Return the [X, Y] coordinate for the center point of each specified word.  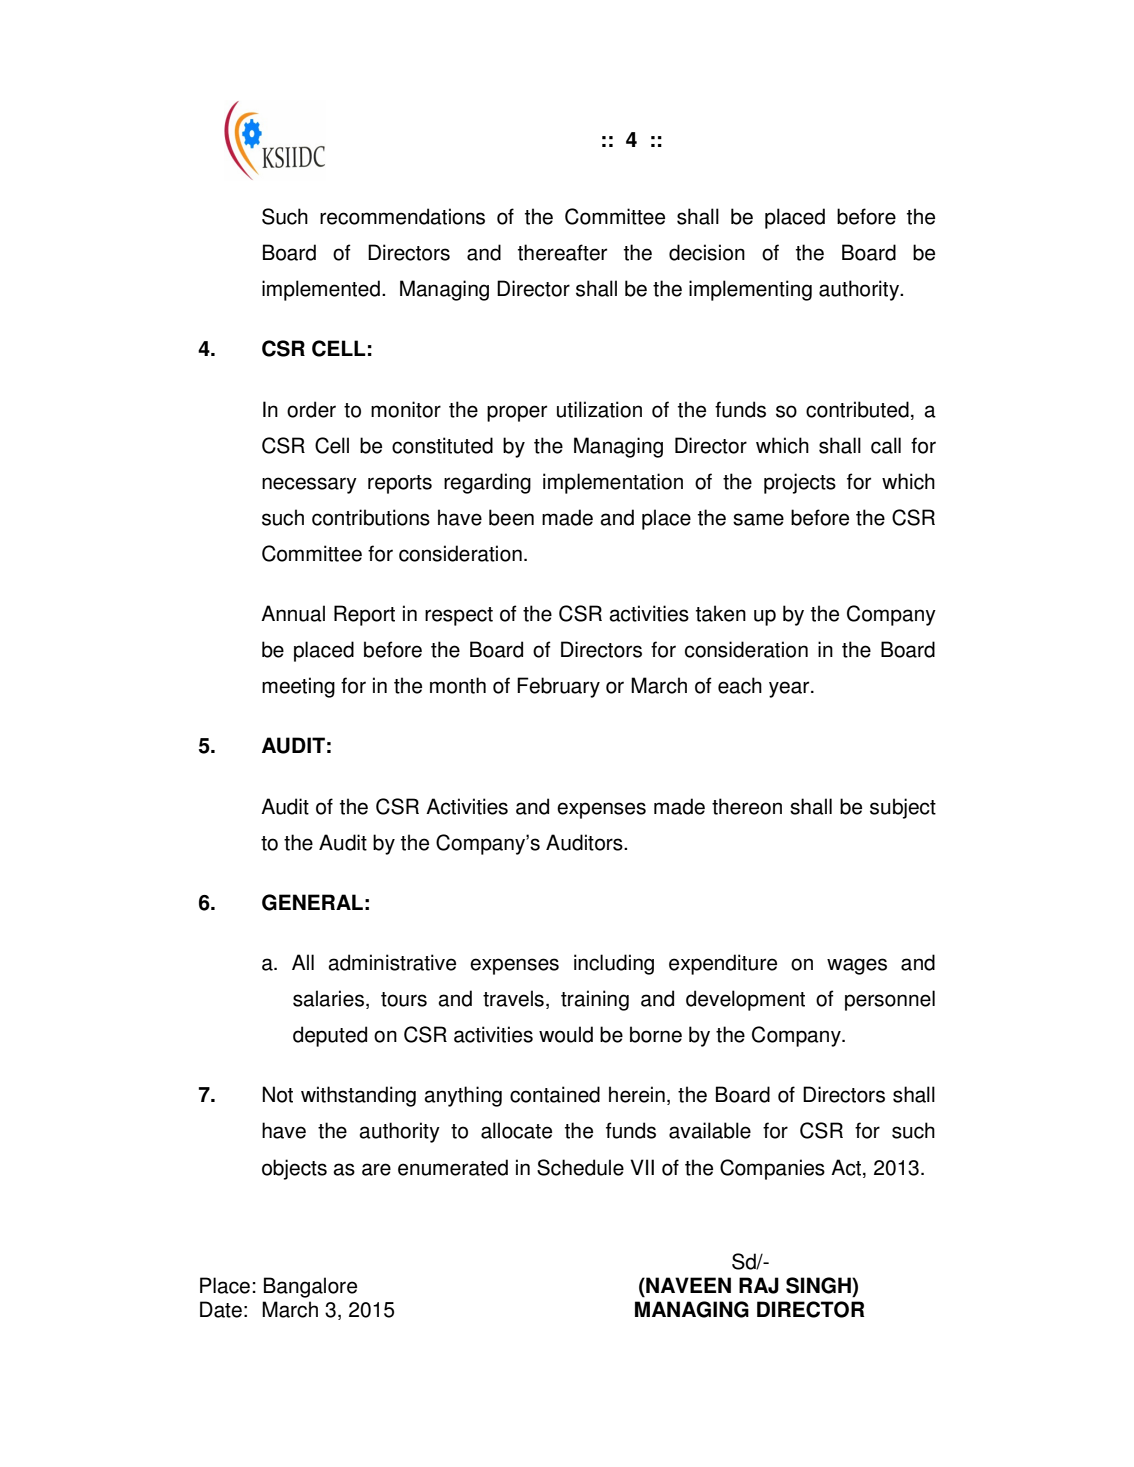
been [511, 517]
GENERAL [312, 902]
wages [857, 966]
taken [721, 613]
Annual [293, 613]
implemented [321, 290]
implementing [750, 290]
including [614, 964]
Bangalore [310, 1287]
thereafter [562, 252]
